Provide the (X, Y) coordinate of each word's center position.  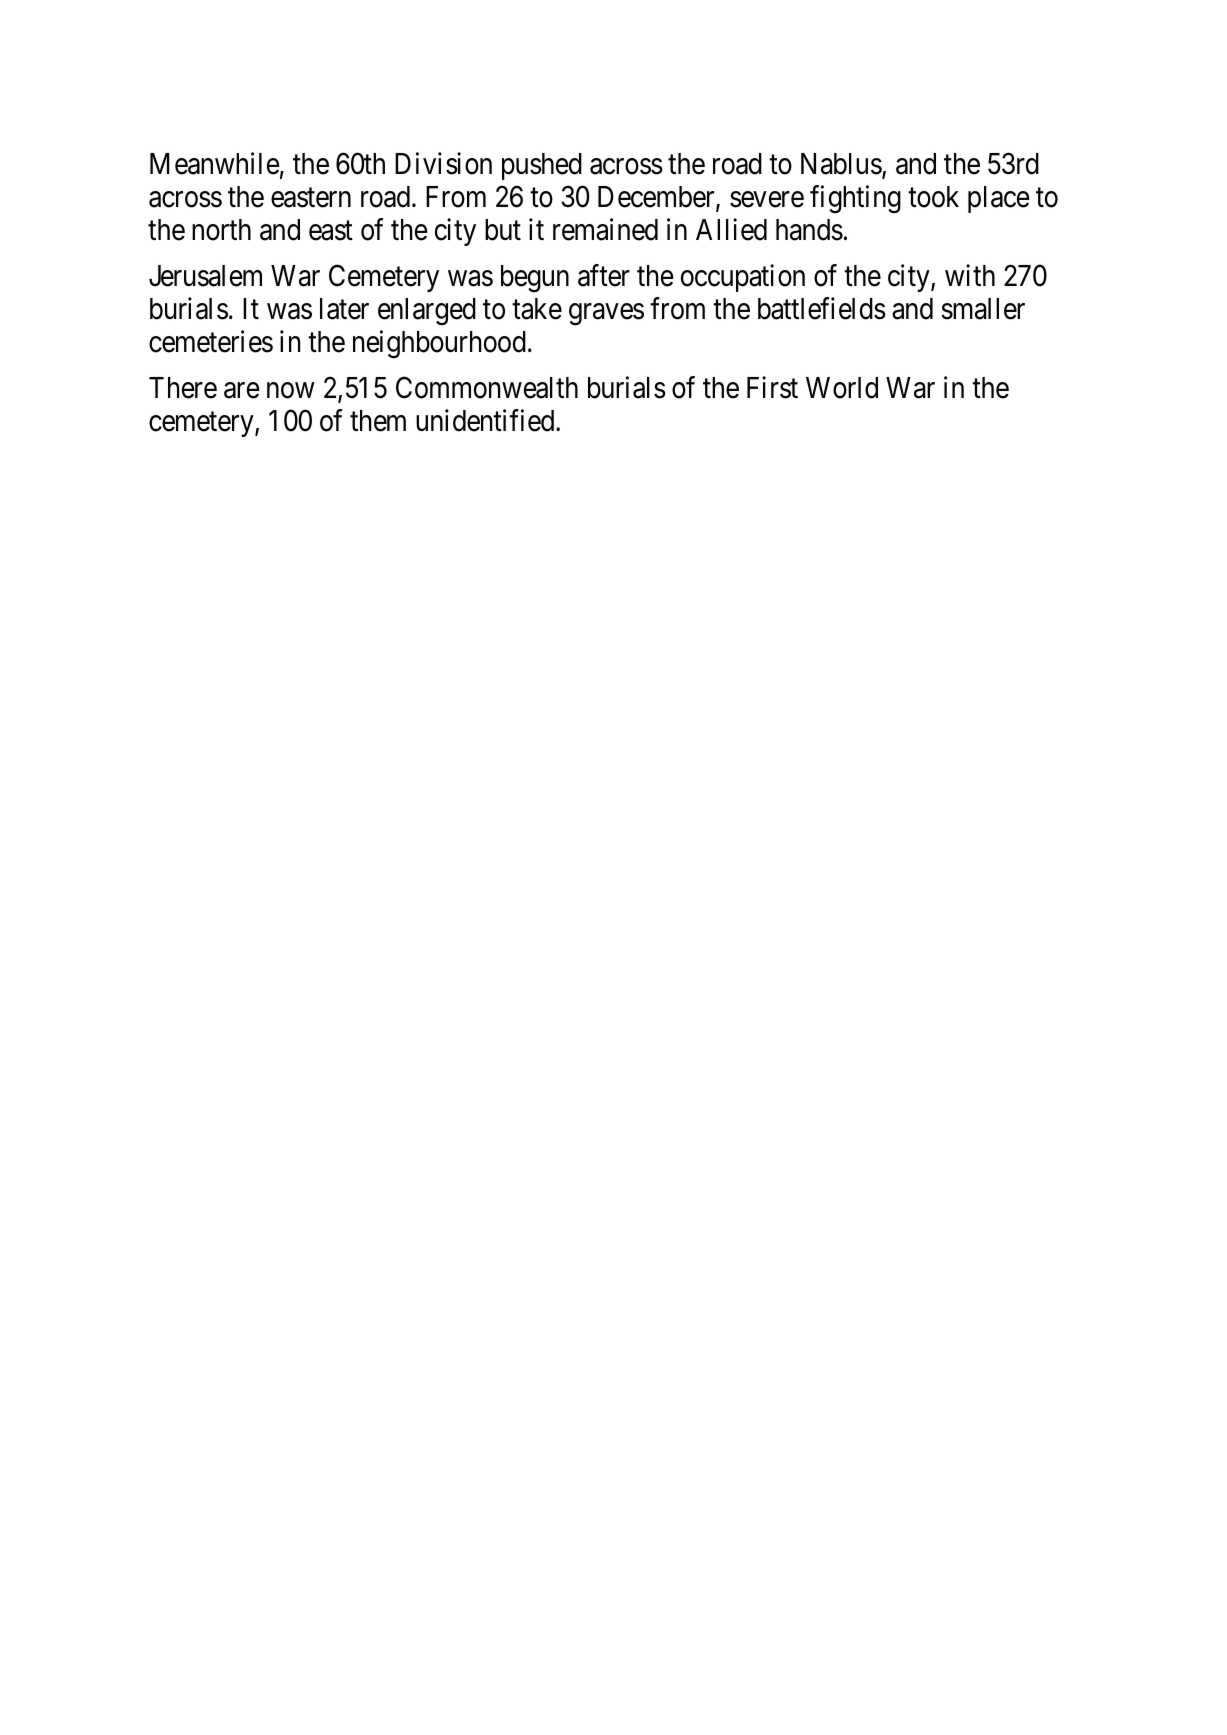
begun (535, 279)
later (344, 309)
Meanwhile (215, 163)
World (842, 388)
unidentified (486, 420)
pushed (542, 166)
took (933, 197)
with (970, 275)
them (378, 421)
